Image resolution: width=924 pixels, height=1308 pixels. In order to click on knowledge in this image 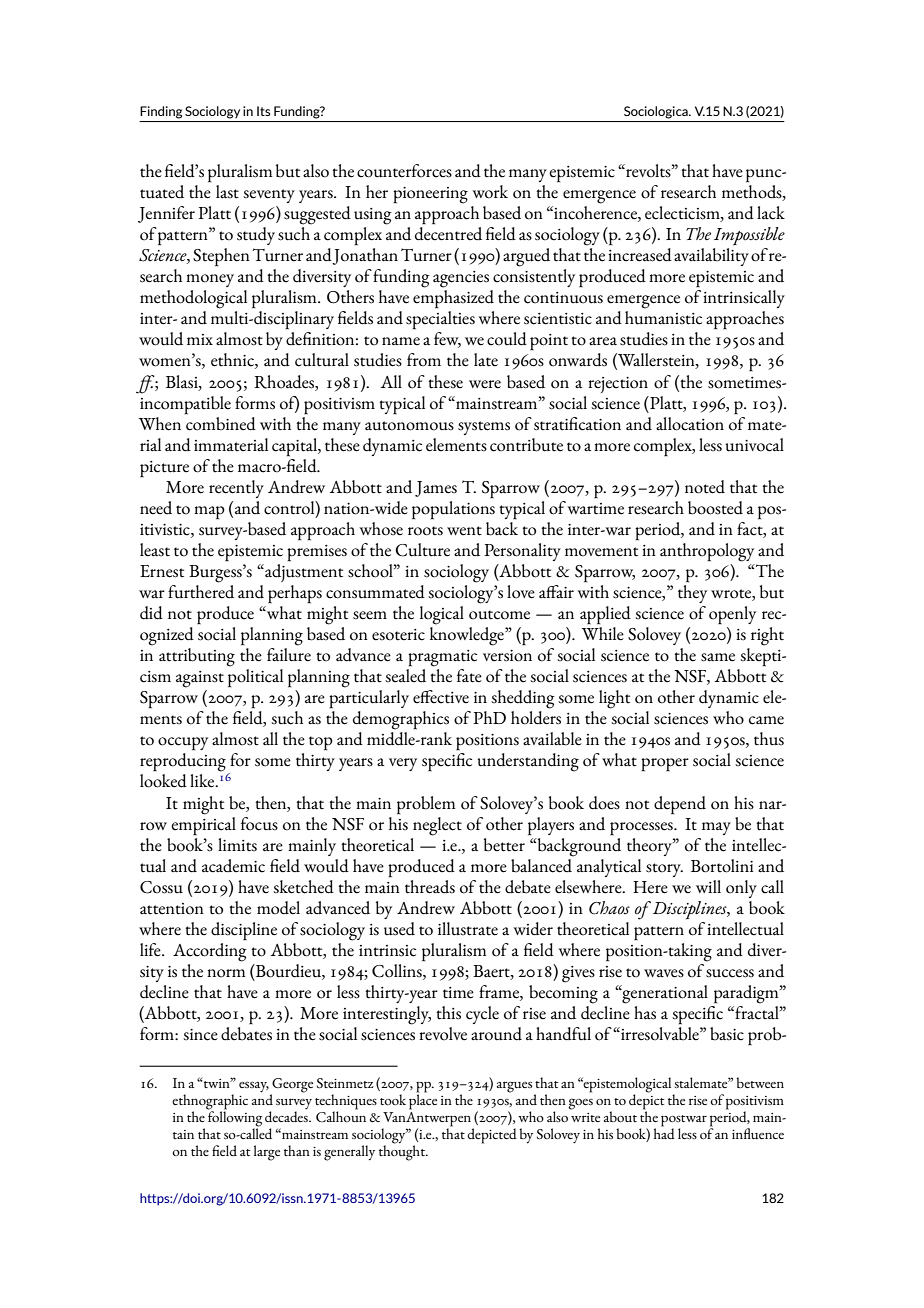, I will do `click(468, 636)`.
